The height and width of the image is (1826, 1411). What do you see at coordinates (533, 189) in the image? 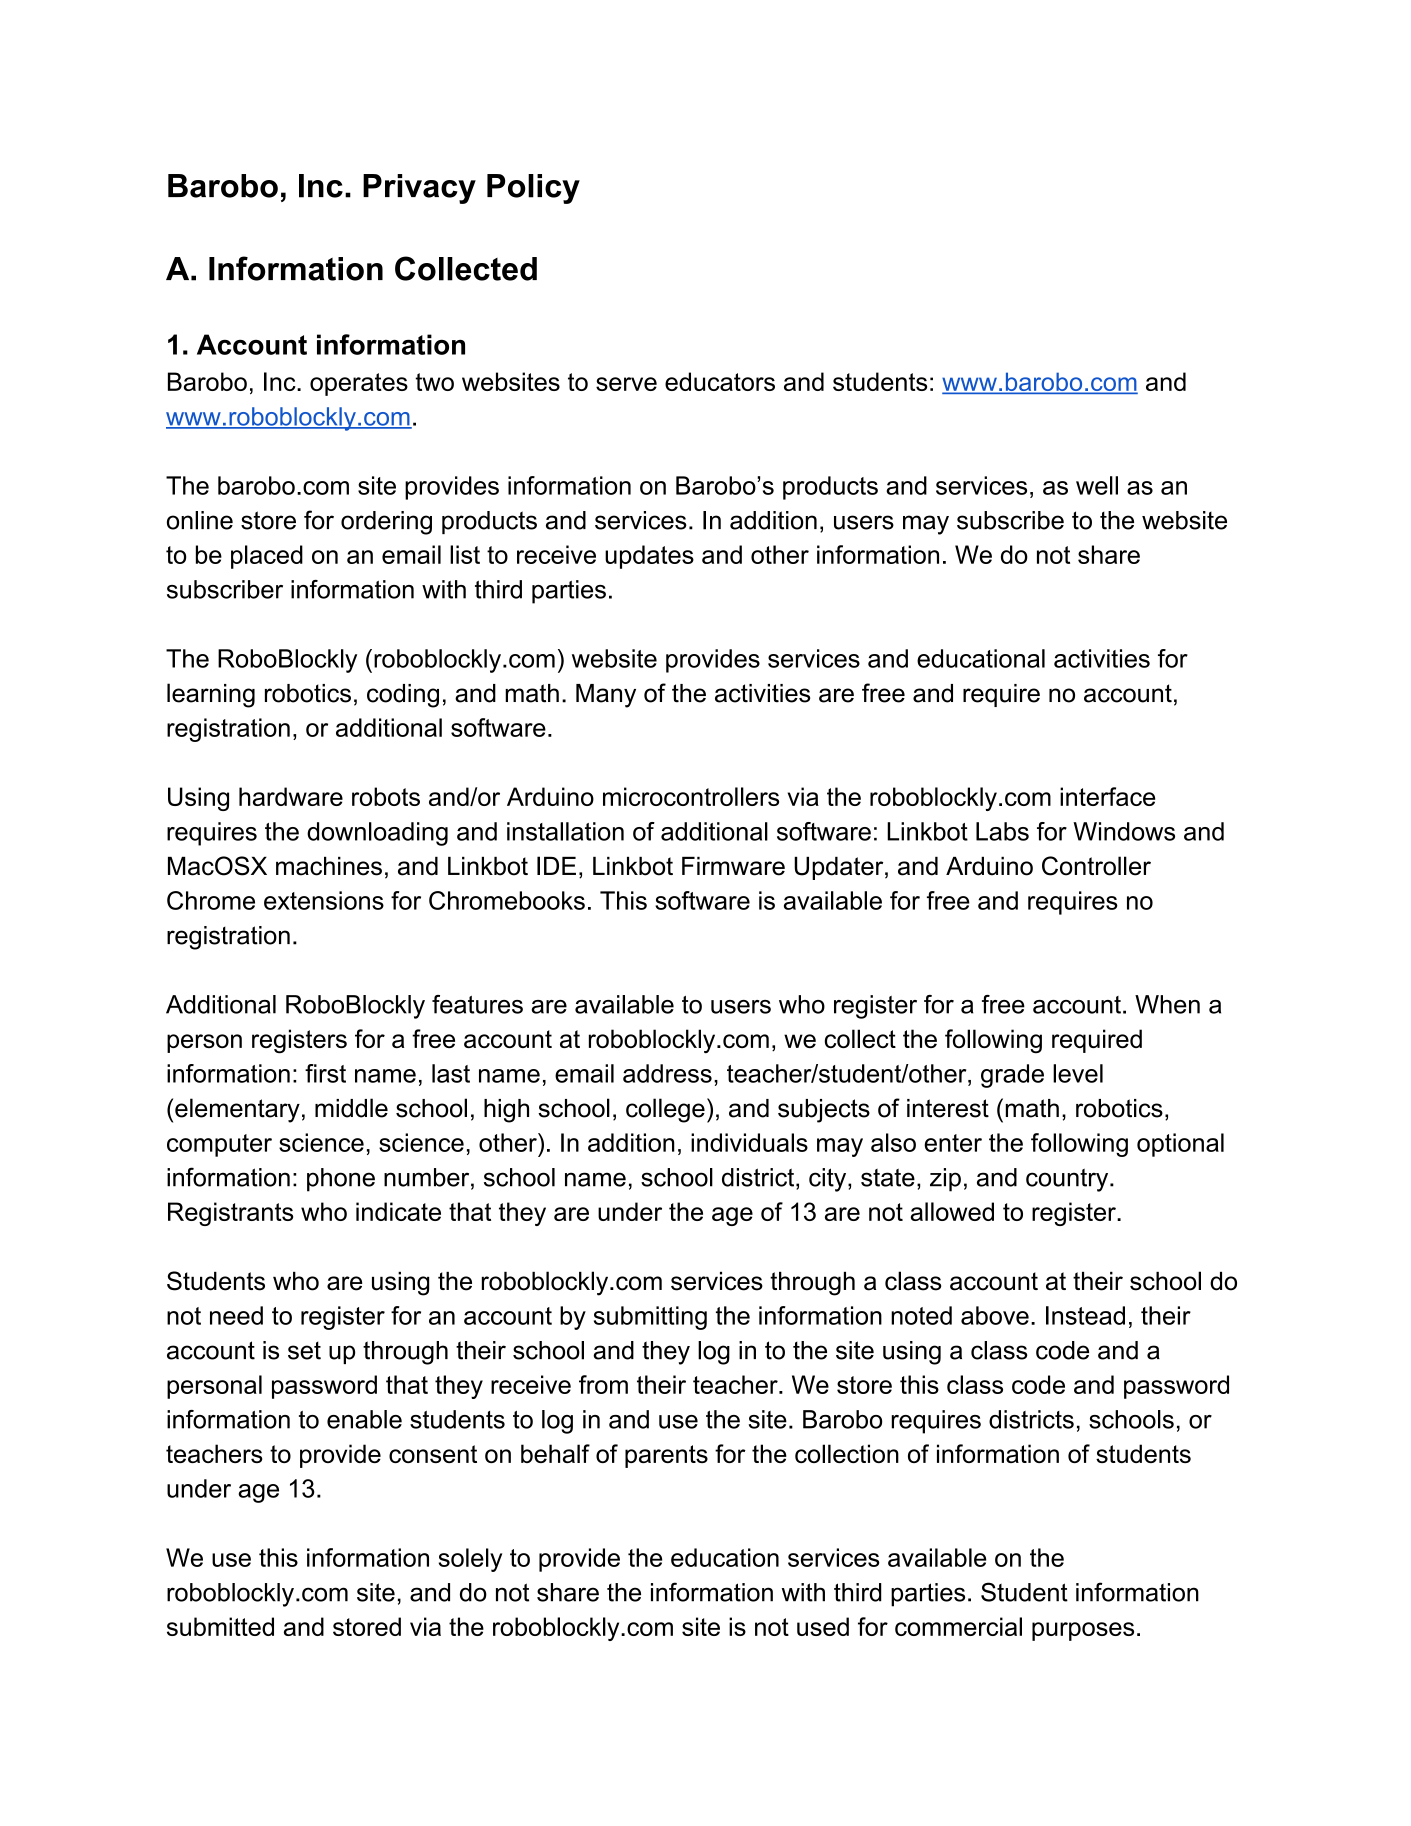
I see `Policy` at bounding box center [533, 189].
